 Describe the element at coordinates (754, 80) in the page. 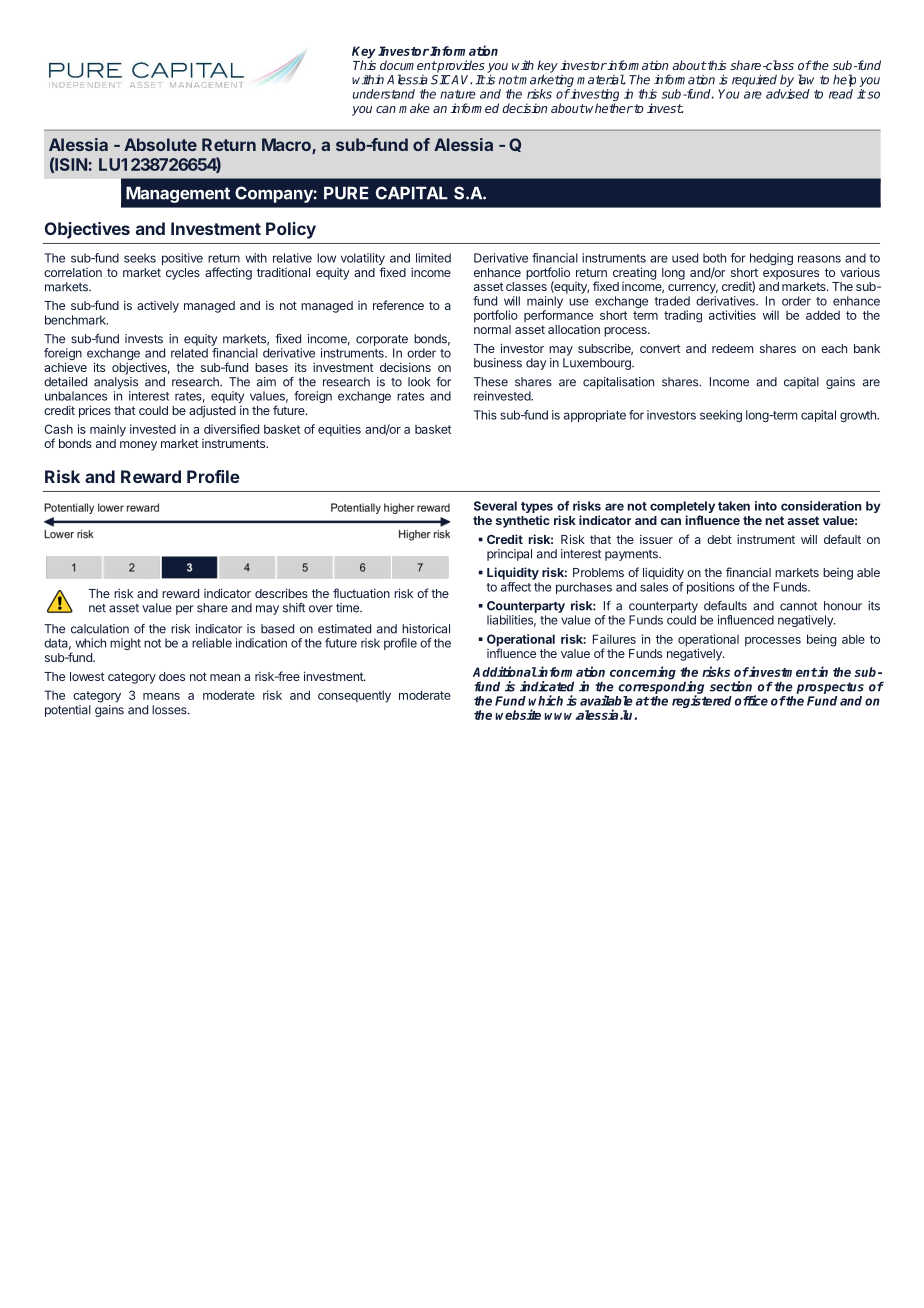

I see `required` at that location.
